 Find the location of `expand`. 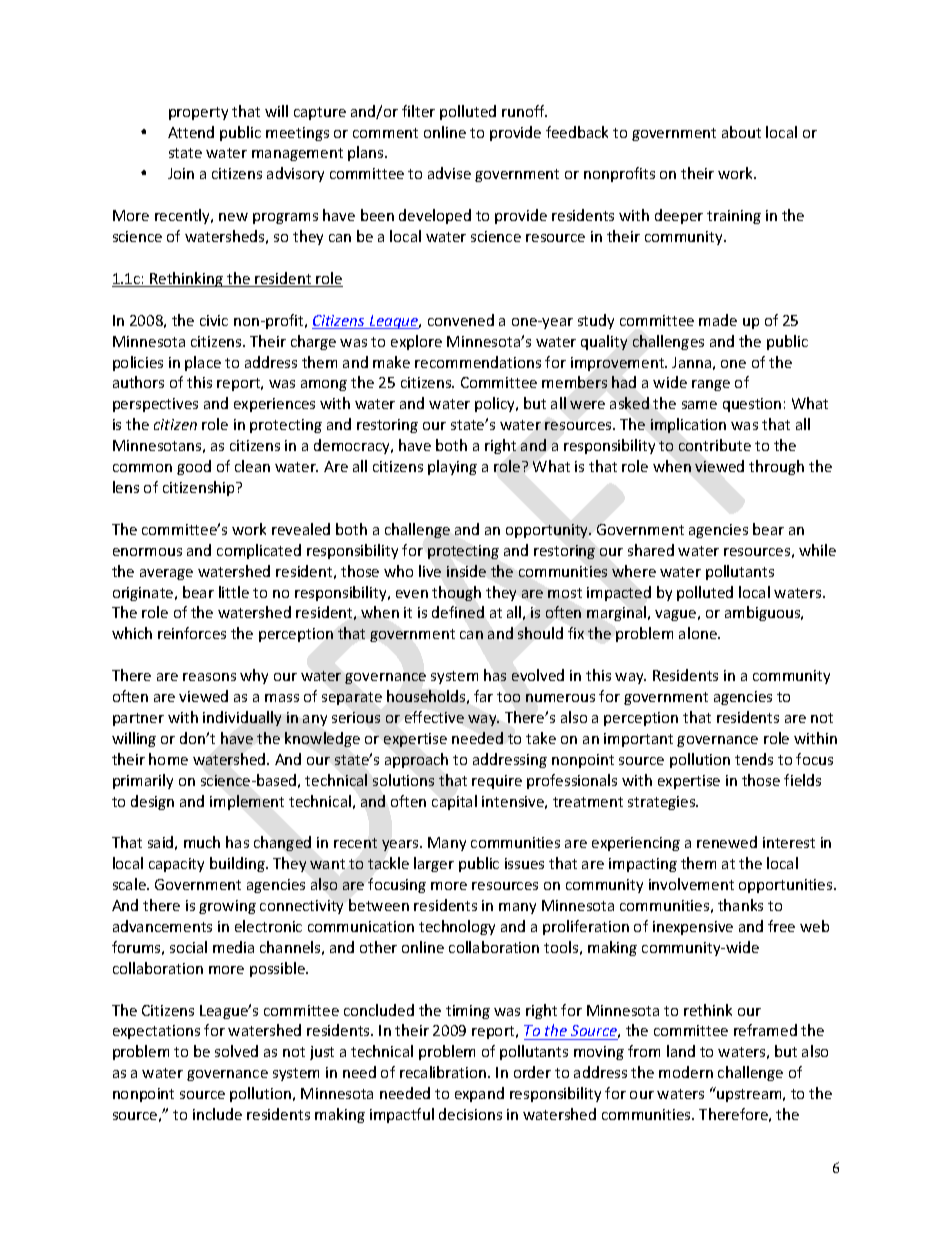

expand is located at coordinates (479, 1094).
